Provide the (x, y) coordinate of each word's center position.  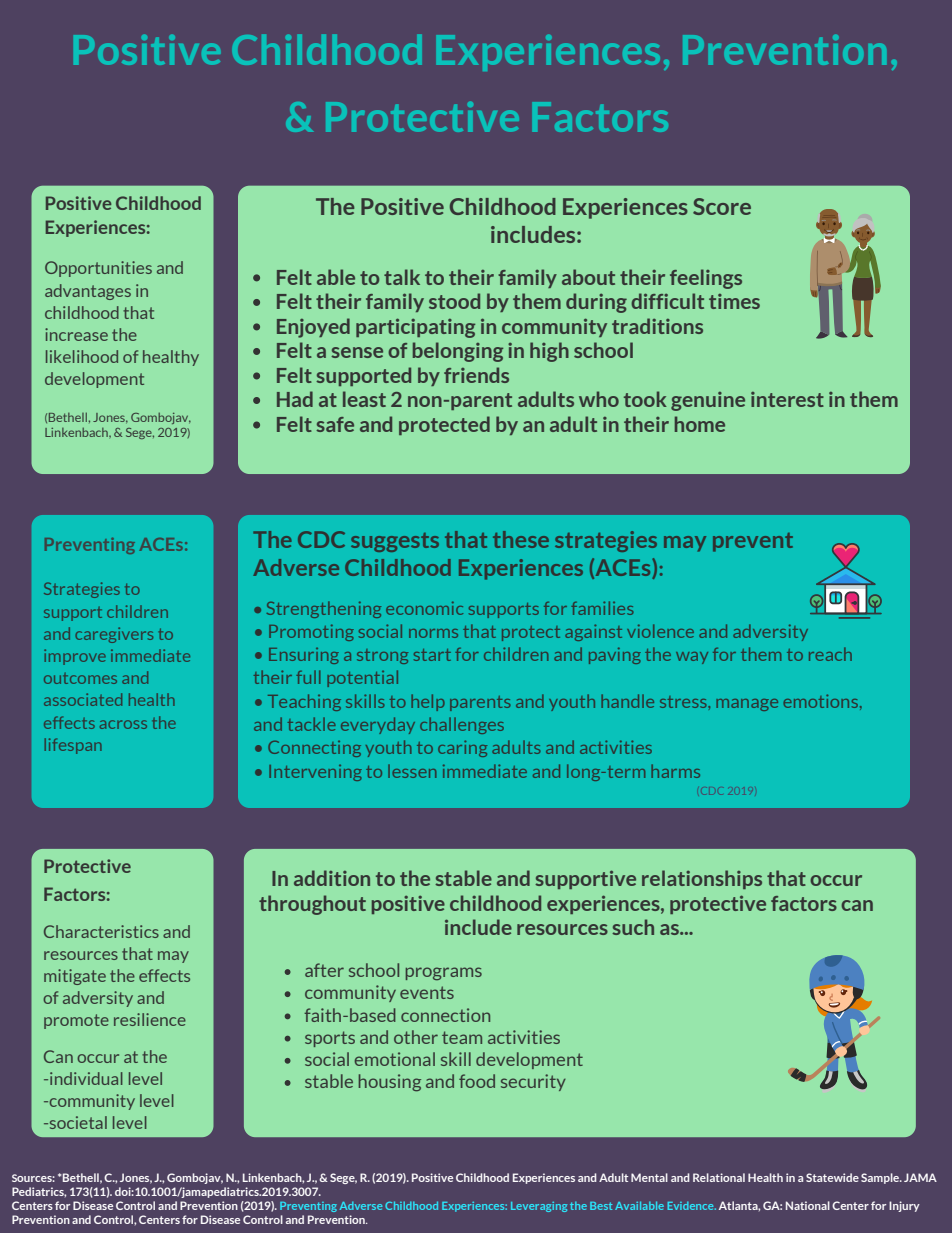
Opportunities (98, 269)
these (521, 539)
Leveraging (539, 1207)
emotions (820, 701)
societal (77, 1122)
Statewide (832, 1177)
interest (787, 399)
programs (444, 974)
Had (295, 399)
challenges (462, 725)
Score (722, 206)
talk (402, 277)
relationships (702, 879)
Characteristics (101, 931)
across (123, 724)
